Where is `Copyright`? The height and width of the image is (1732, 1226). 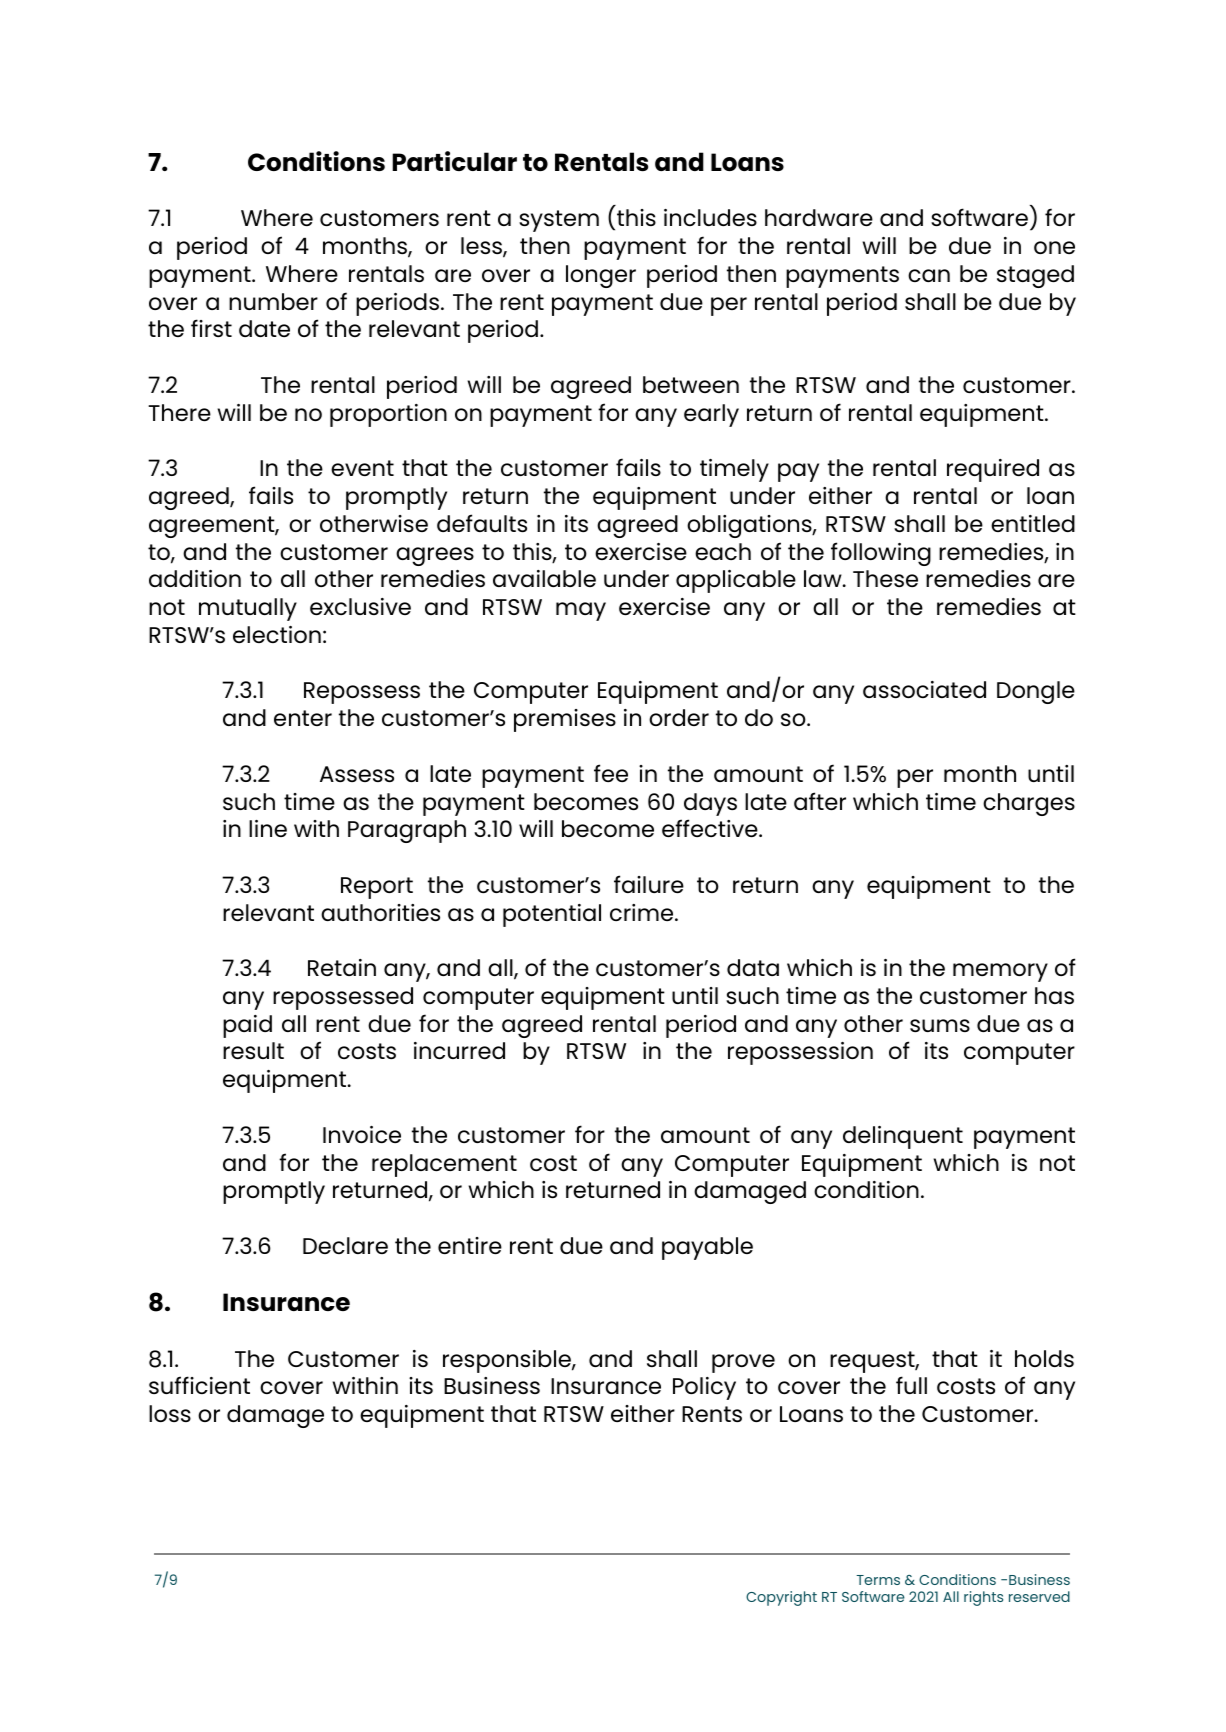 Copyright is located at coordinates (781, 1598).
